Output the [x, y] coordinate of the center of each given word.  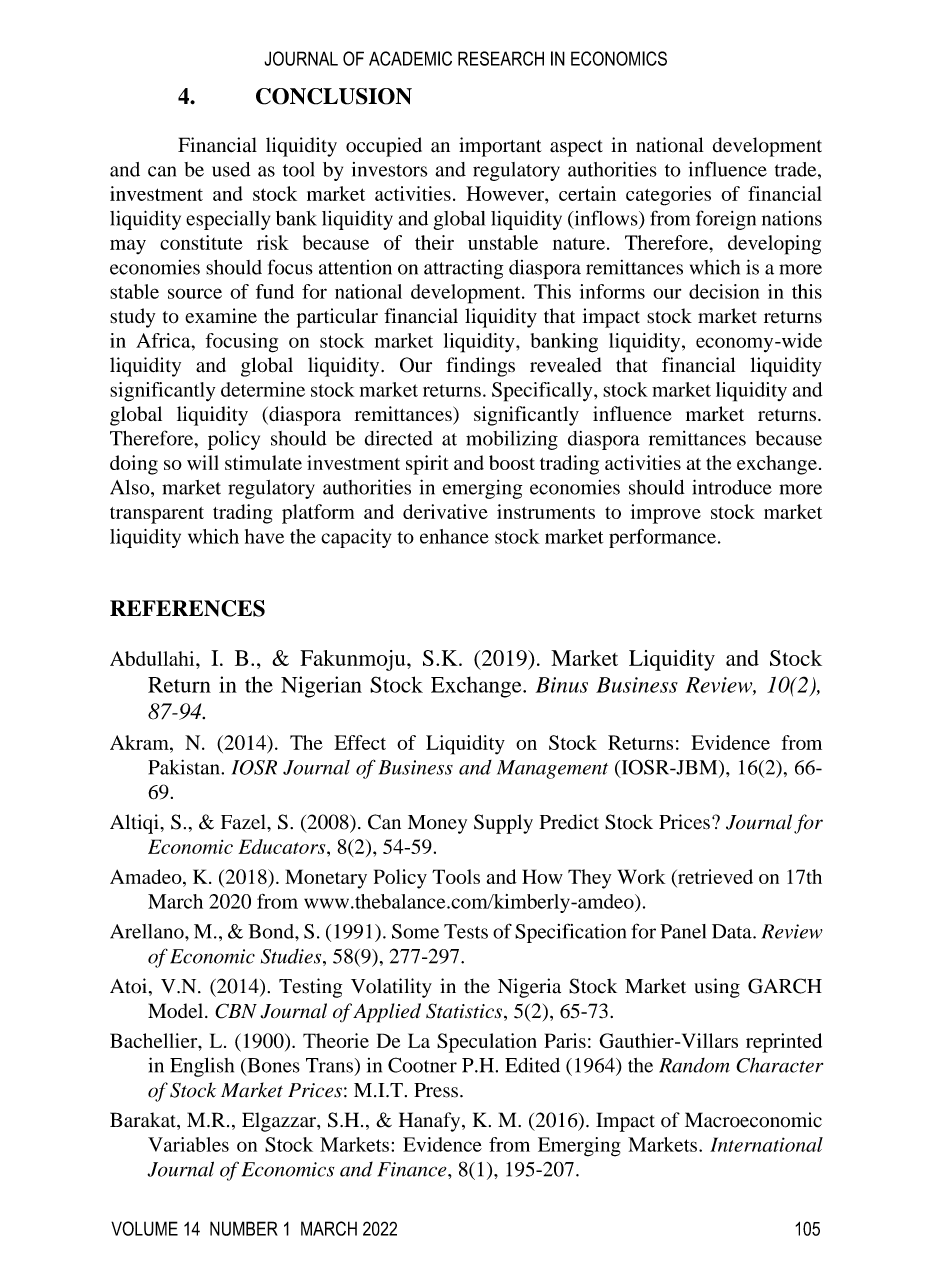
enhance [454, 536]
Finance [413, 1169]
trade [797, 169]
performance [662, 538]
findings [480, 367]
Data [733, 931]
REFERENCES [187, 608]
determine [263, 389]
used [231, 169]
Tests [466, 931]
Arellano [148, 931]
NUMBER [244, 1228]
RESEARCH [501, 58]
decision [724, 291]
